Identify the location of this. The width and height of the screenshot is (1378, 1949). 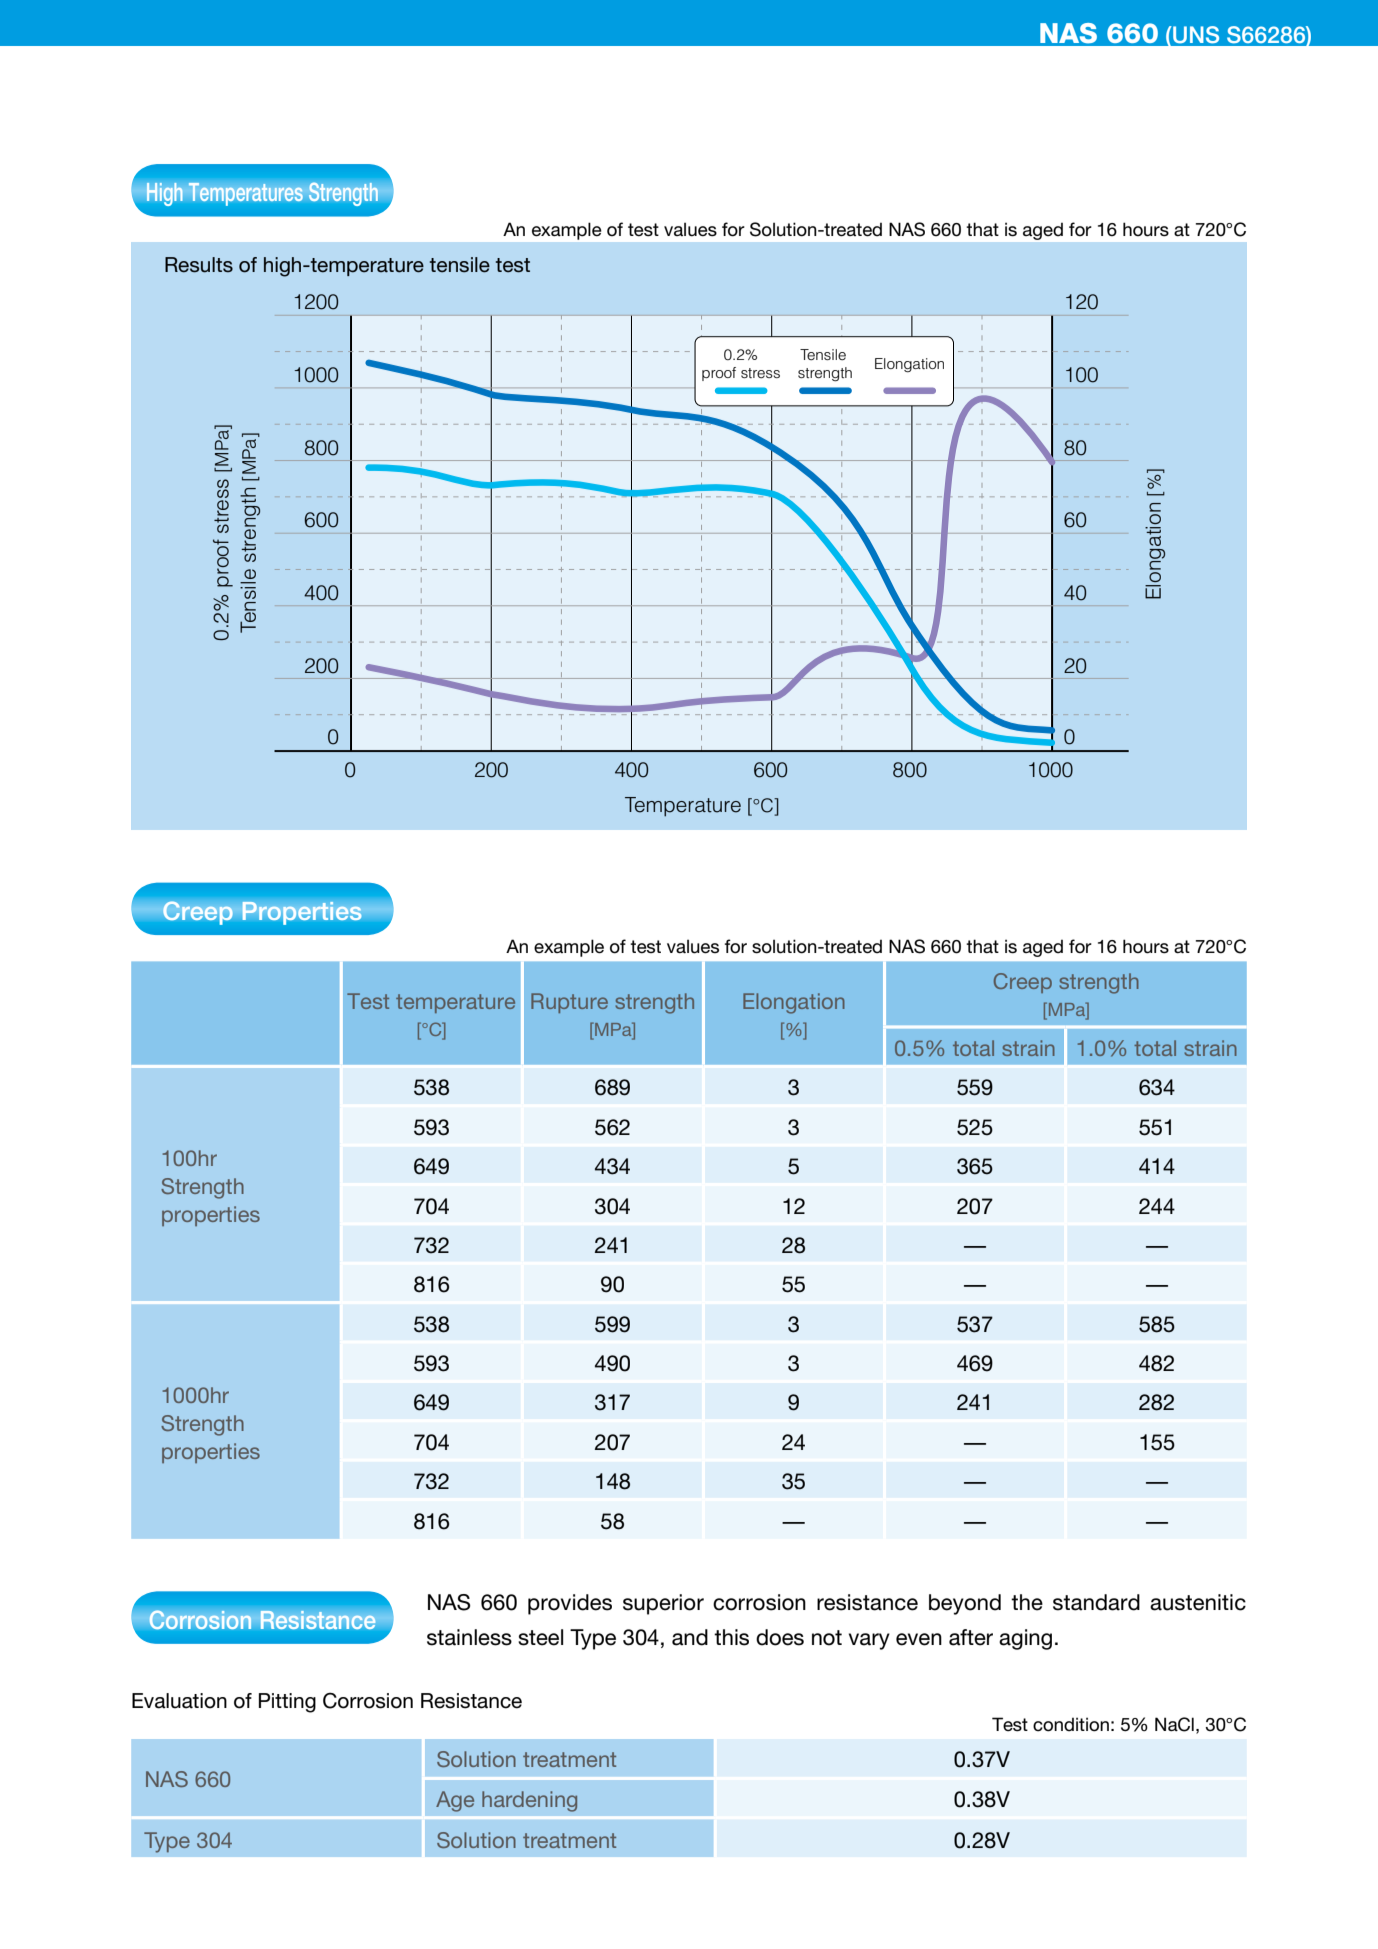
(731, 1637).
